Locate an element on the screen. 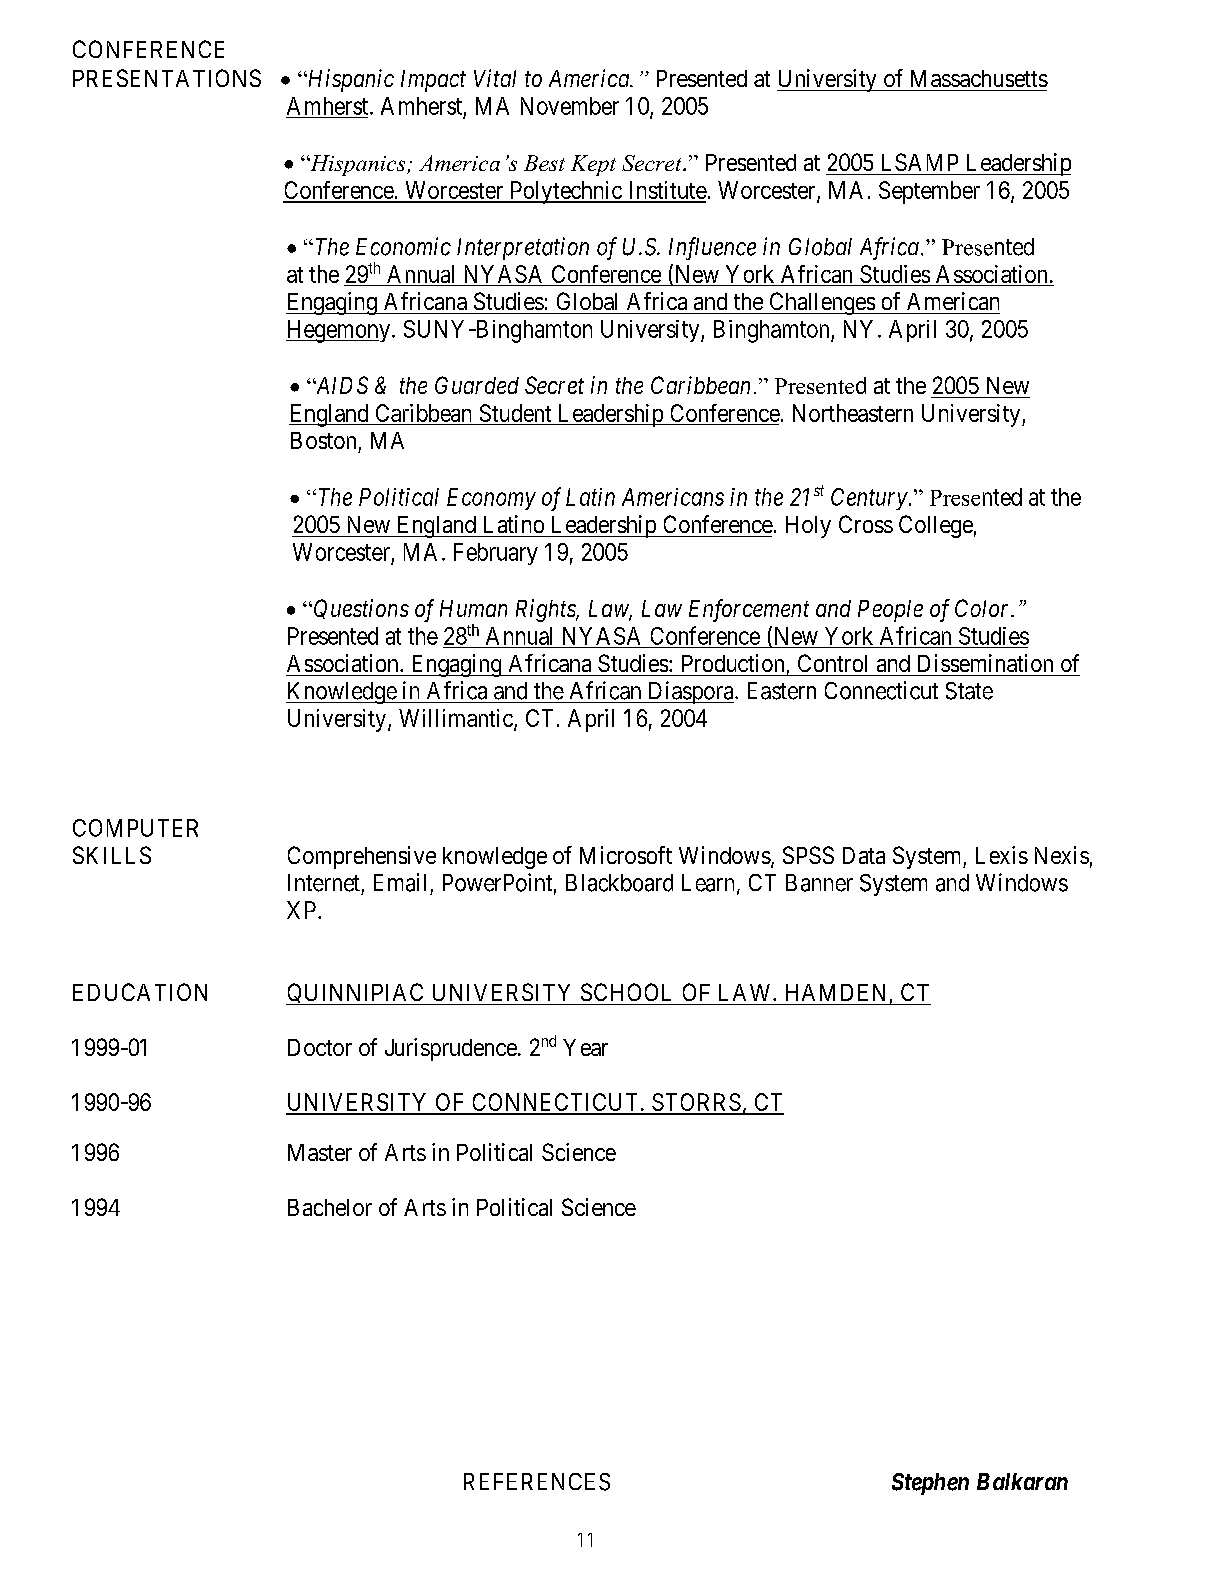  COMPUTER is located at coordinates (135, 828).
